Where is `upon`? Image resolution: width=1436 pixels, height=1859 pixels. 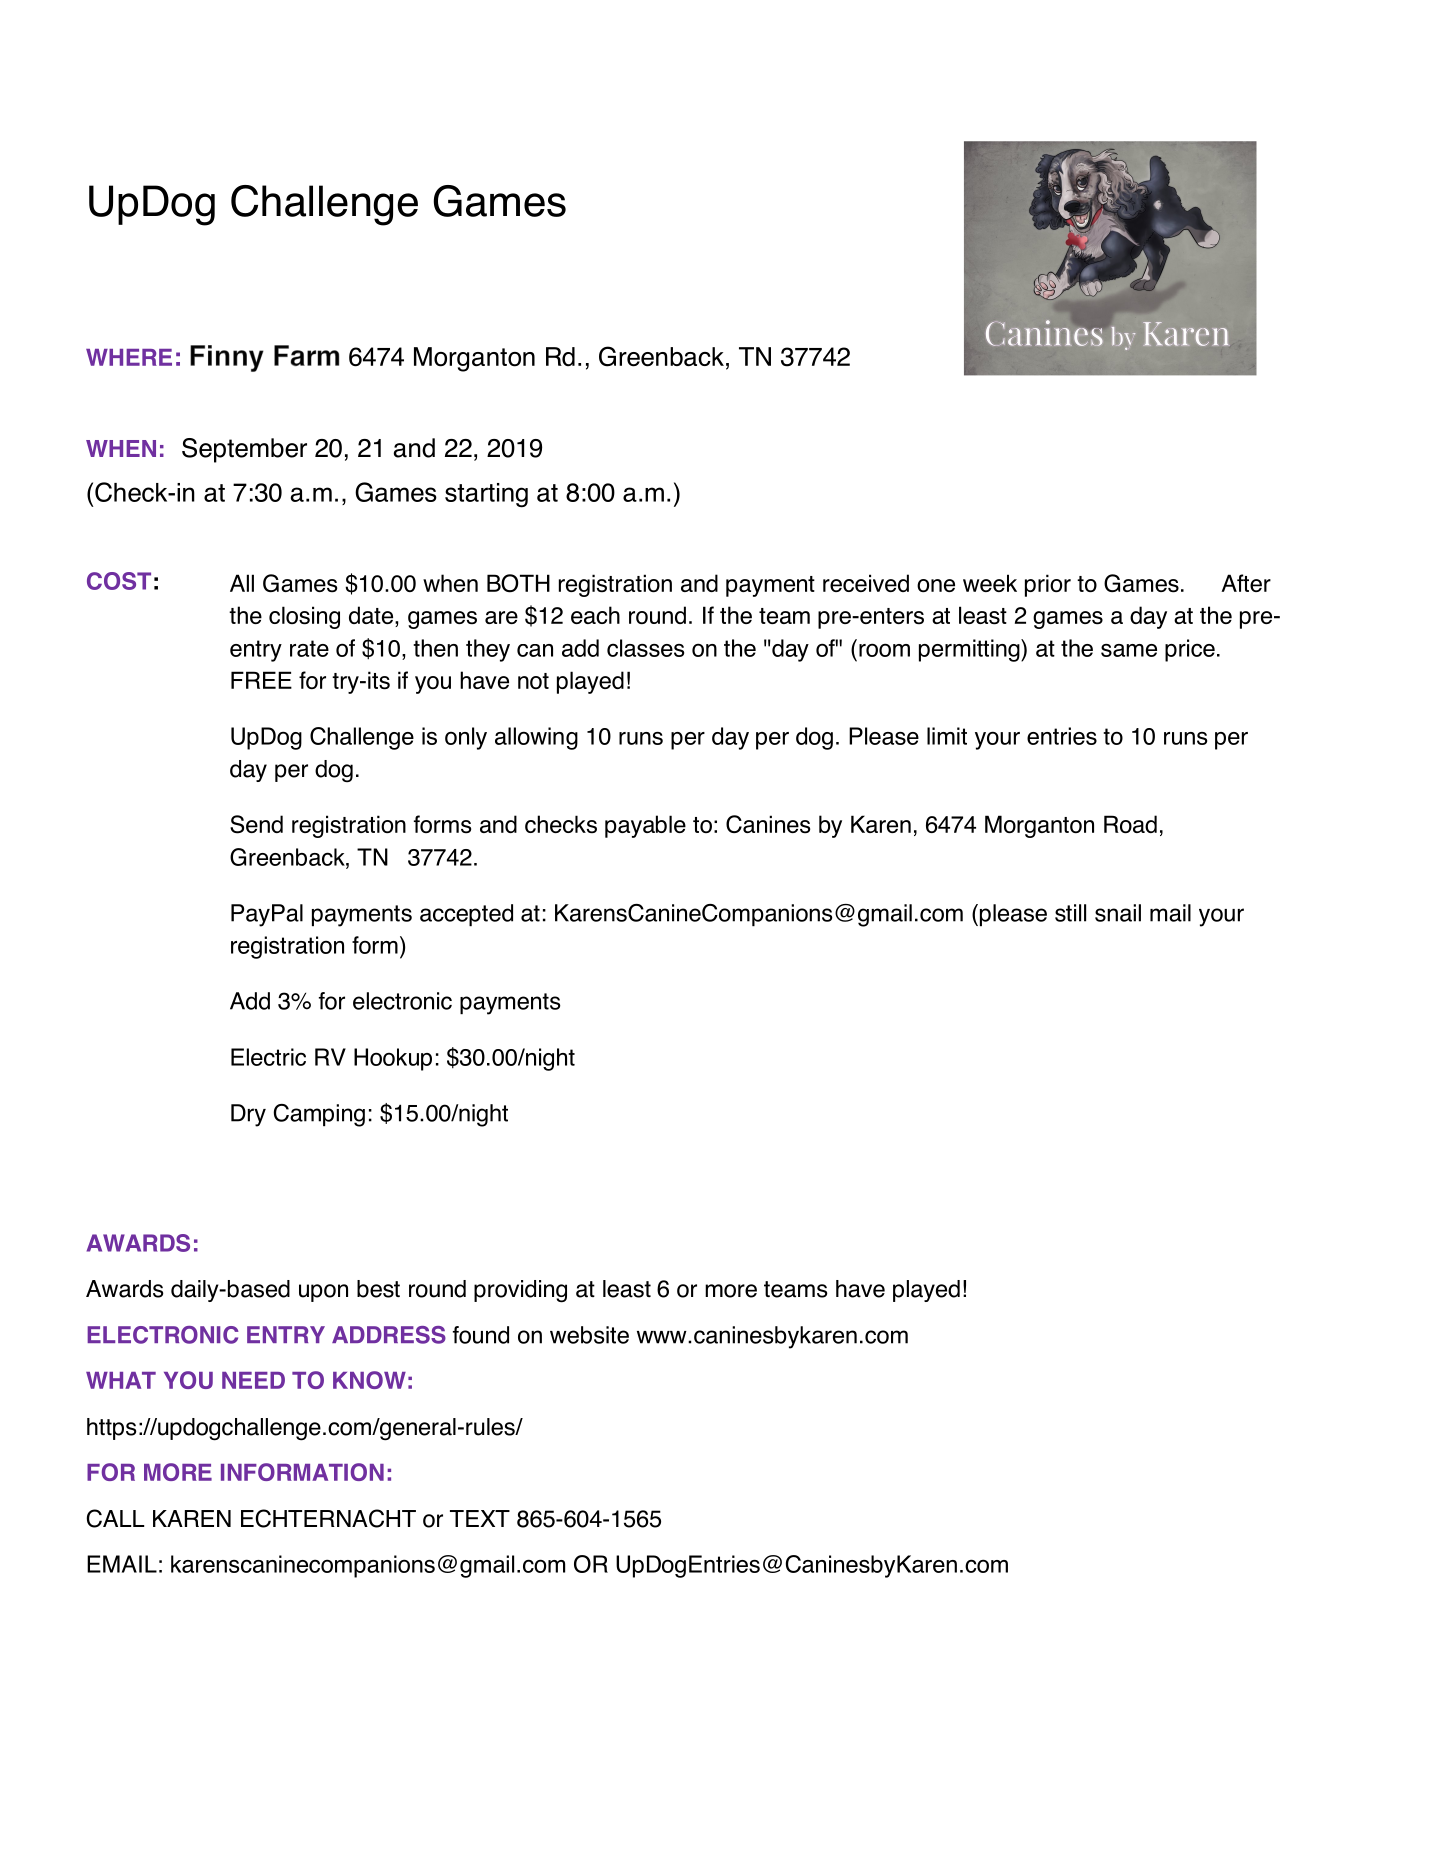 upon is located at coordinates (323, 1293).
